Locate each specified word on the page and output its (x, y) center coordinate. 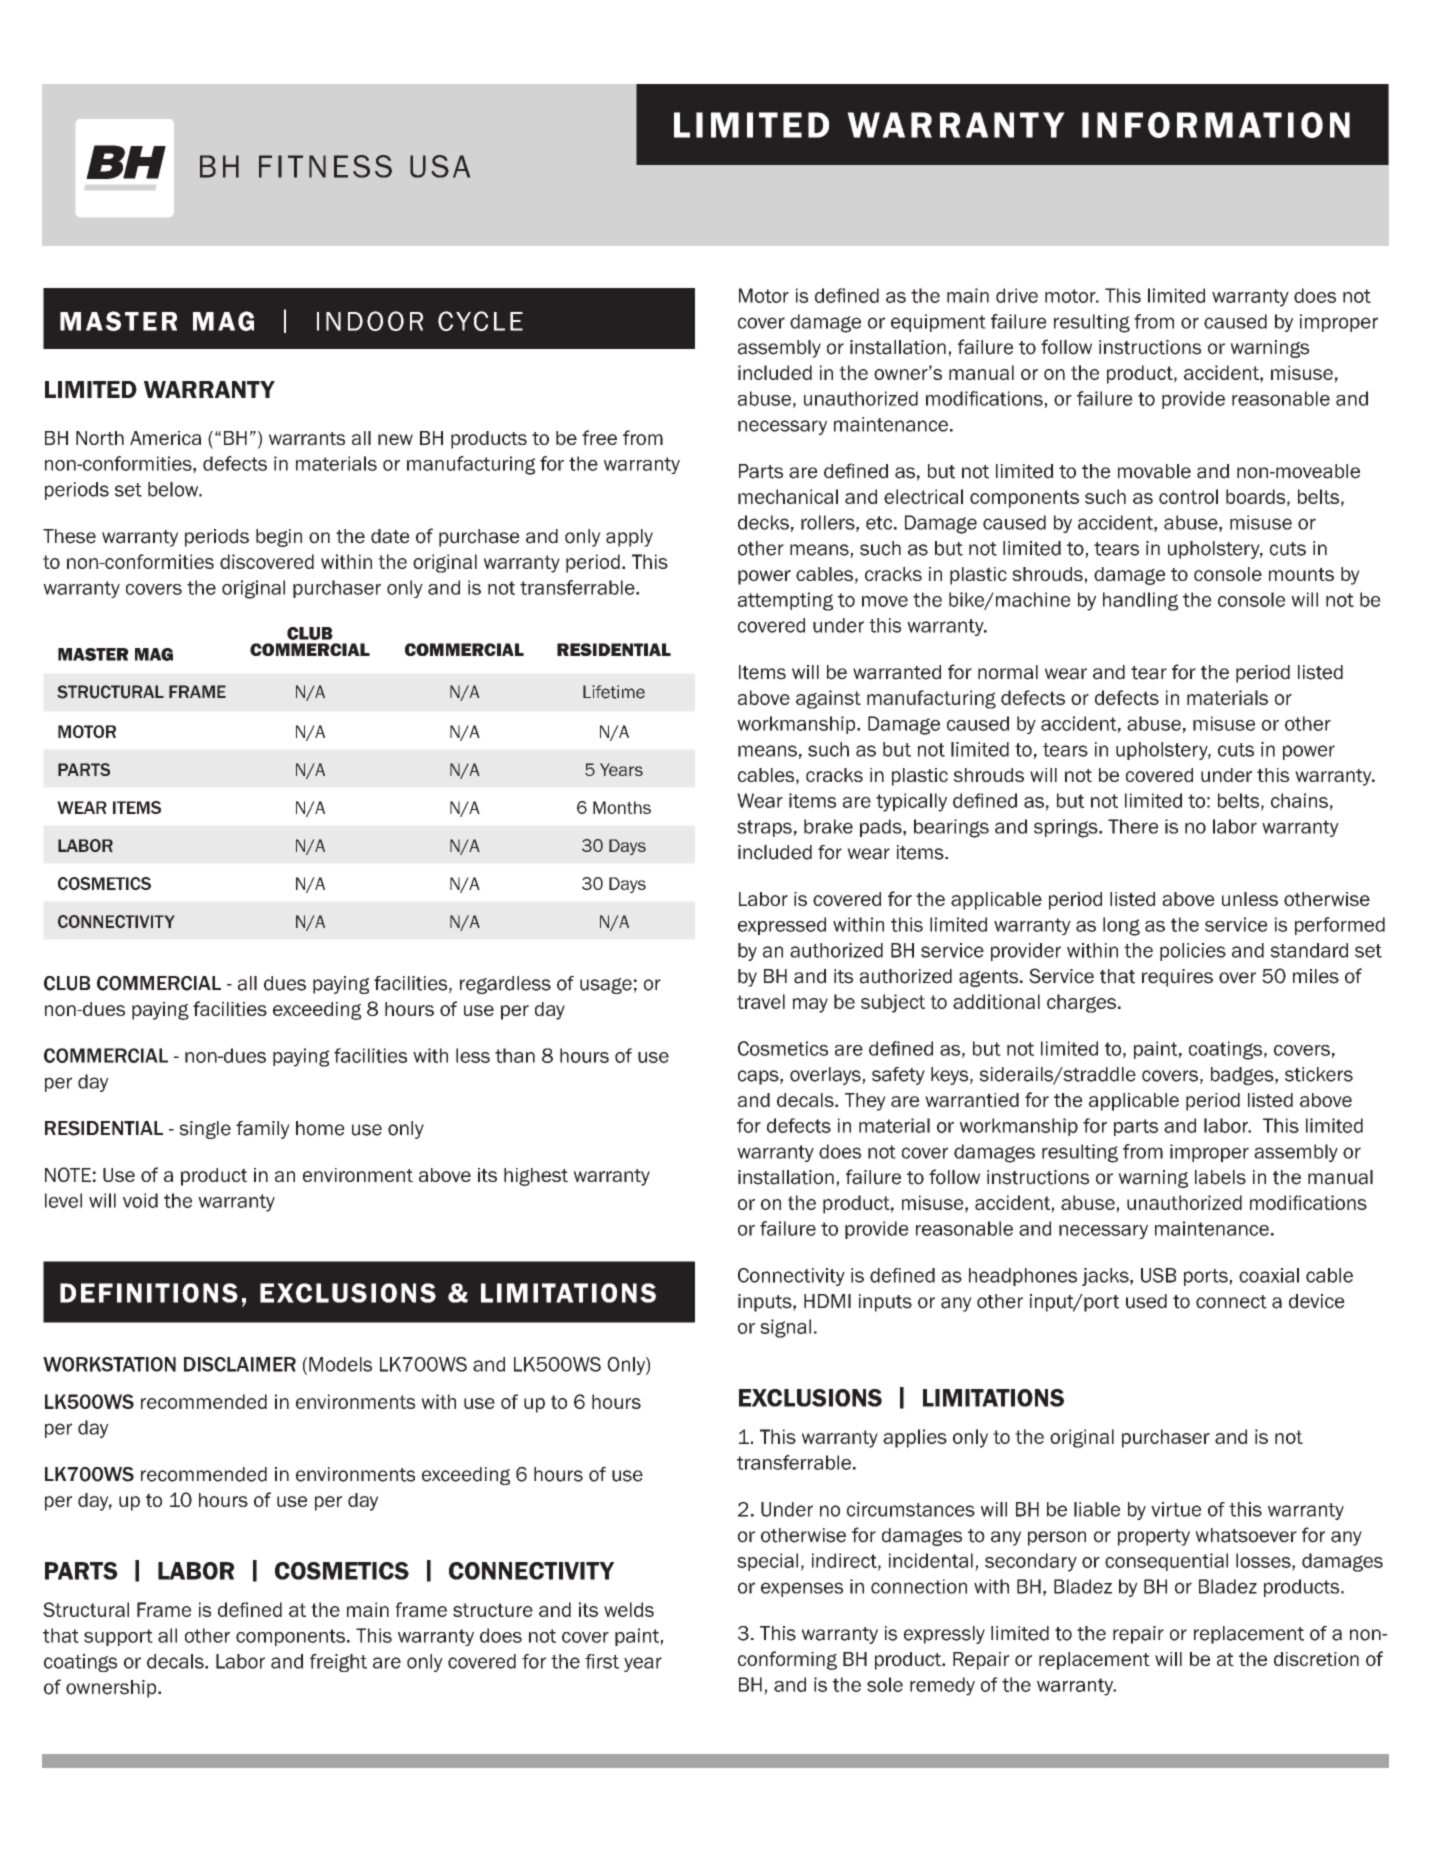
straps (764, 828)
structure (493, 1610)
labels (1220, 1177)
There (1133, 826)
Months (622, 807)
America (165, 438)
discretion (1316, 1659)
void (140, 1200)
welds (629, 1609)
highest (536, 1177)
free (599, 437)
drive (1017, 295)
